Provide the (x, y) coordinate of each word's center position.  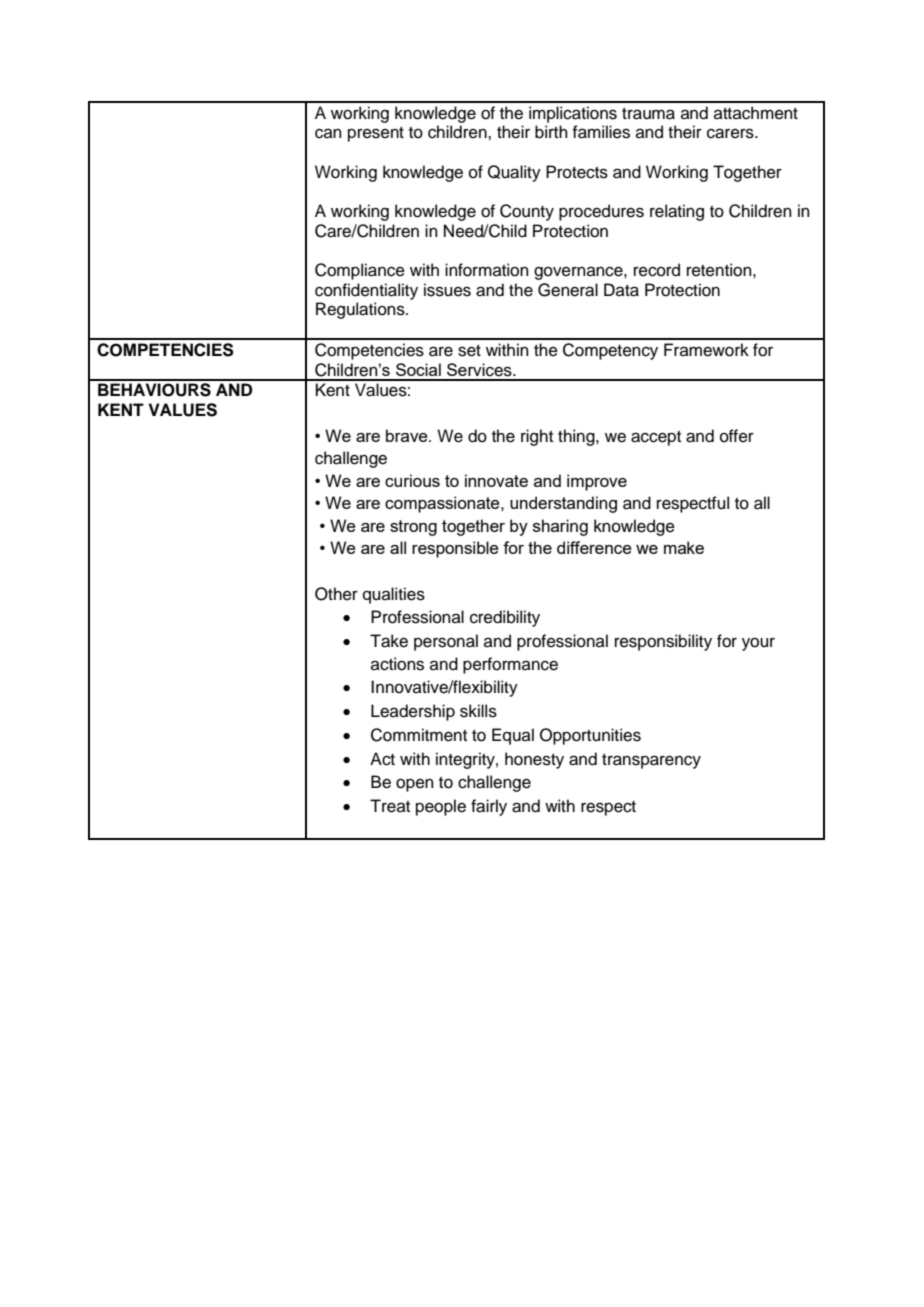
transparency (651, 761)
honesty (534, 760)
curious (412, 480)
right (537, 437)
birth (551, 132)
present (376, 134)
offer (737, 436)
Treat (390, 806)
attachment (756, 113)
